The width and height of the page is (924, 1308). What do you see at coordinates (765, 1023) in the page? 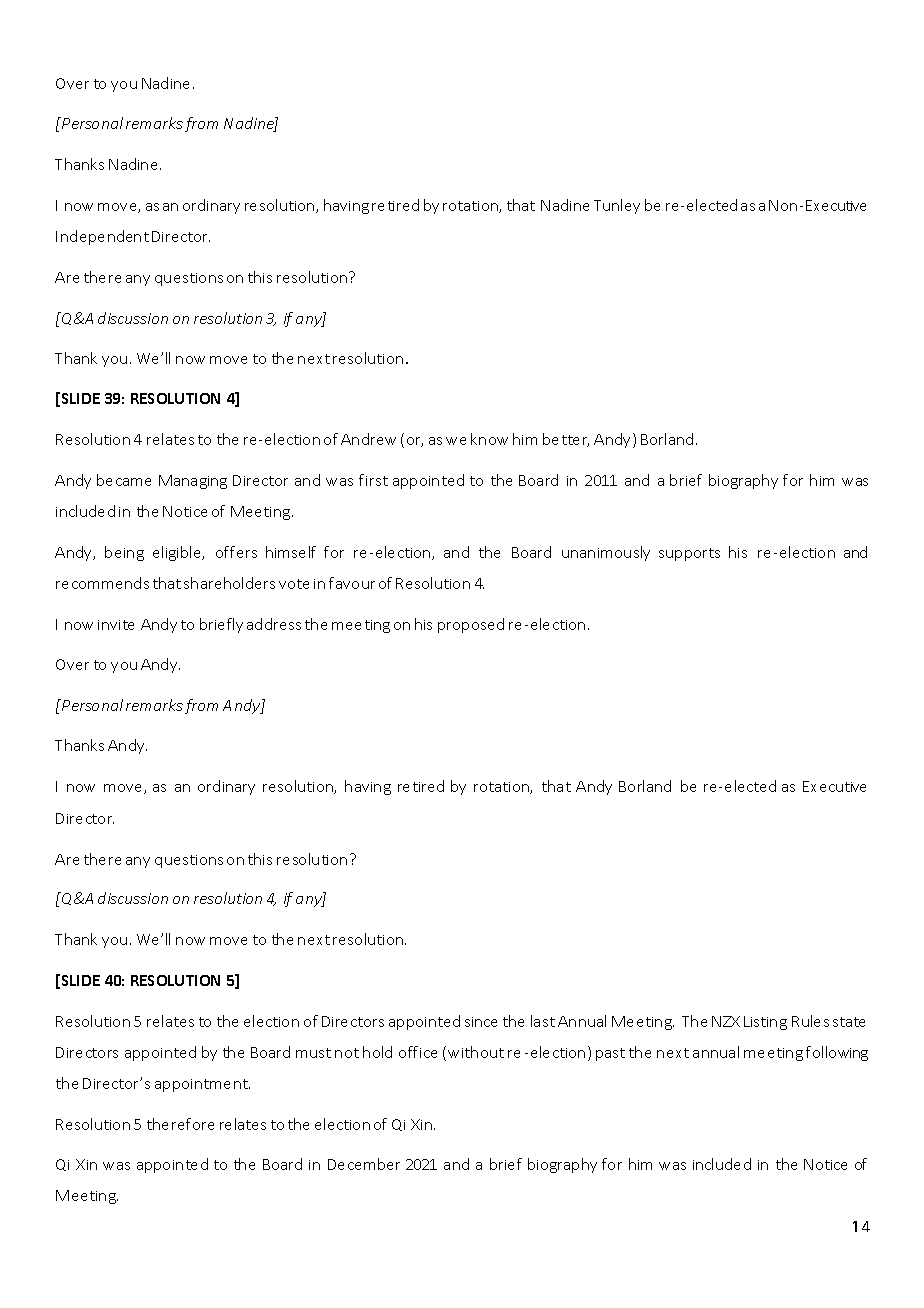
I see `Listing` at bounding box center [765, 1023].
